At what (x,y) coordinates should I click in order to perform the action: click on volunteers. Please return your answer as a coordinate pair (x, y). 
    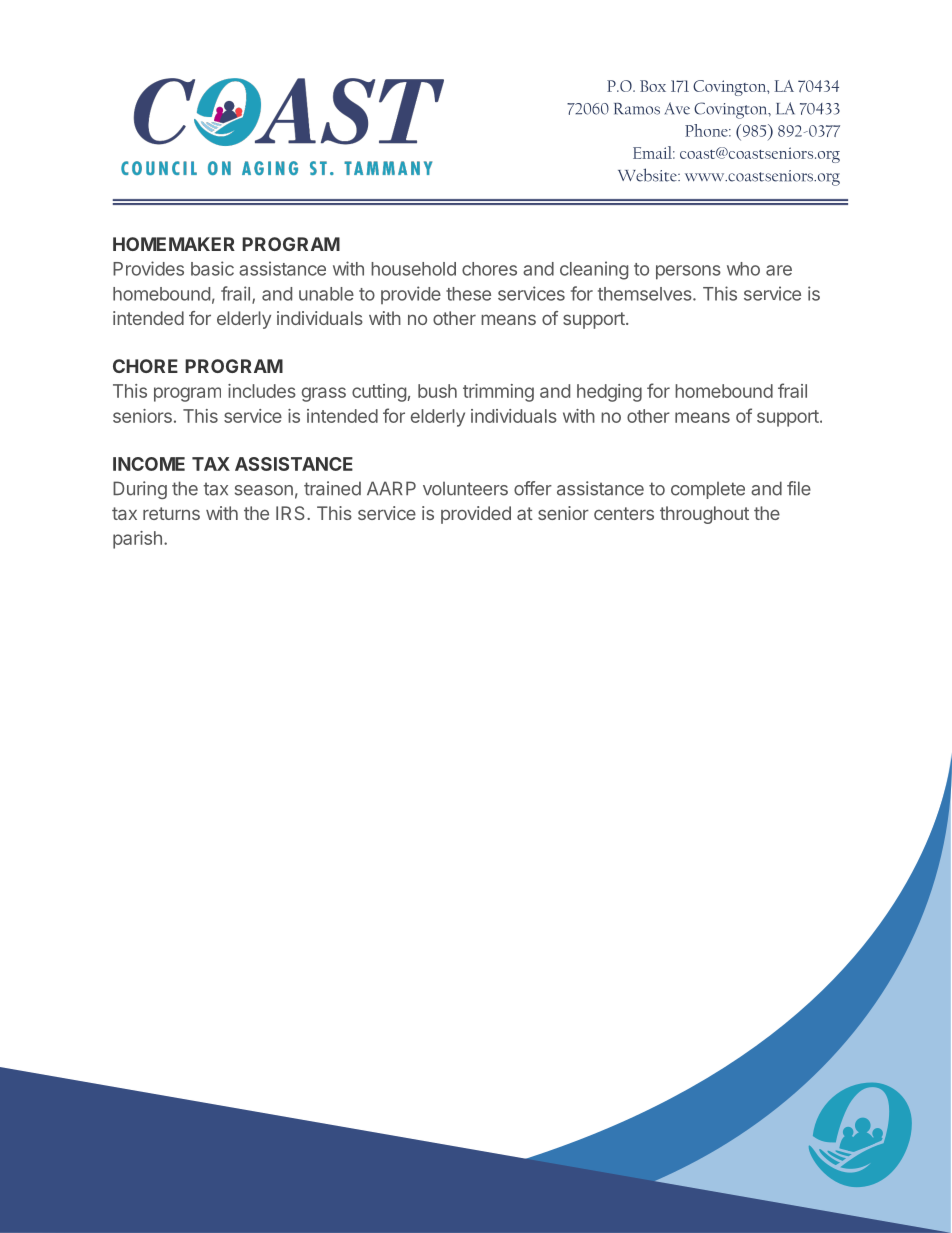
    Looking at the image, I should click on (465, 489).
